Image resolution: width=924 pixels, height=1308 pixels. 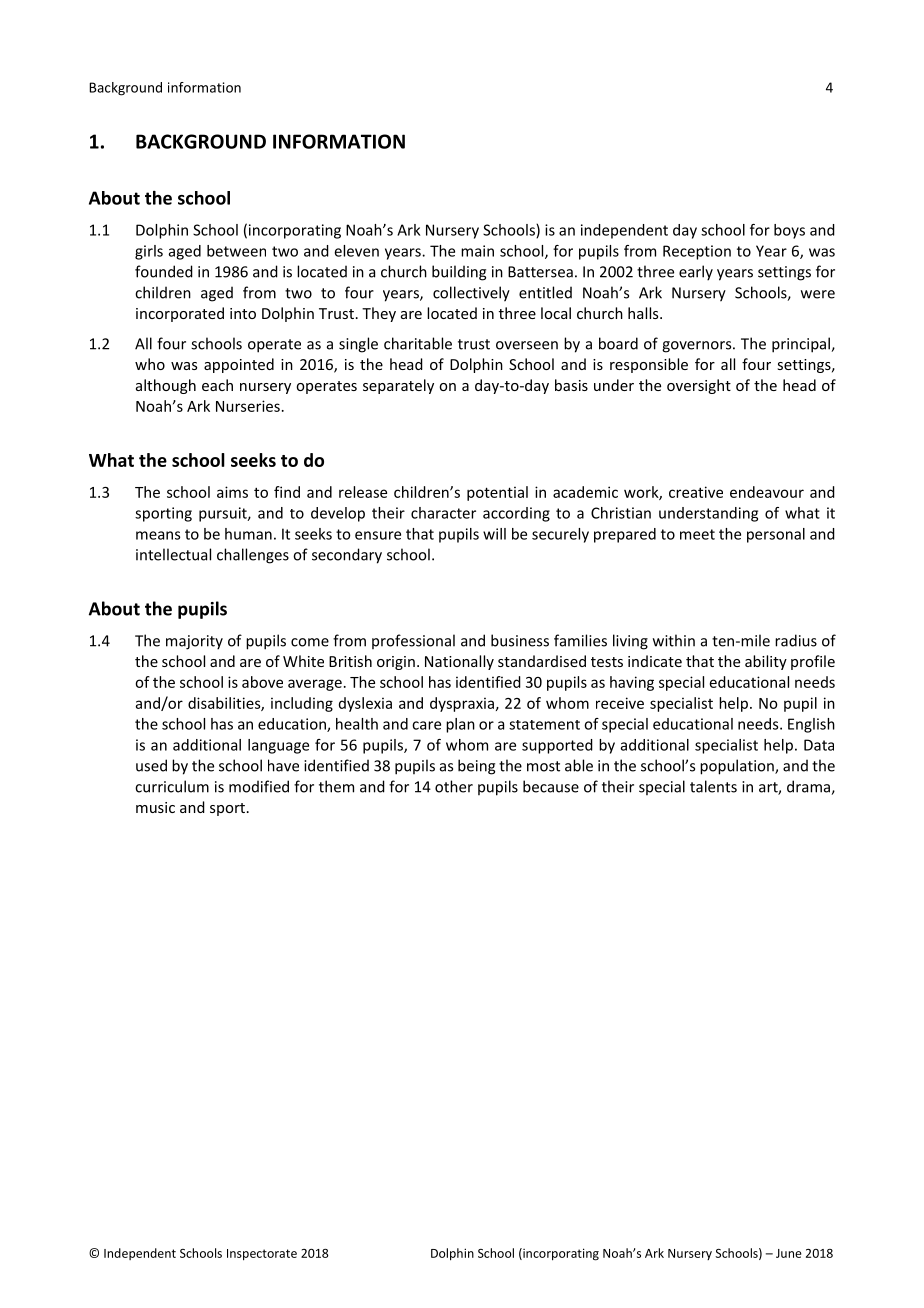 I want to click on plan, so click(x=460, y=725).
